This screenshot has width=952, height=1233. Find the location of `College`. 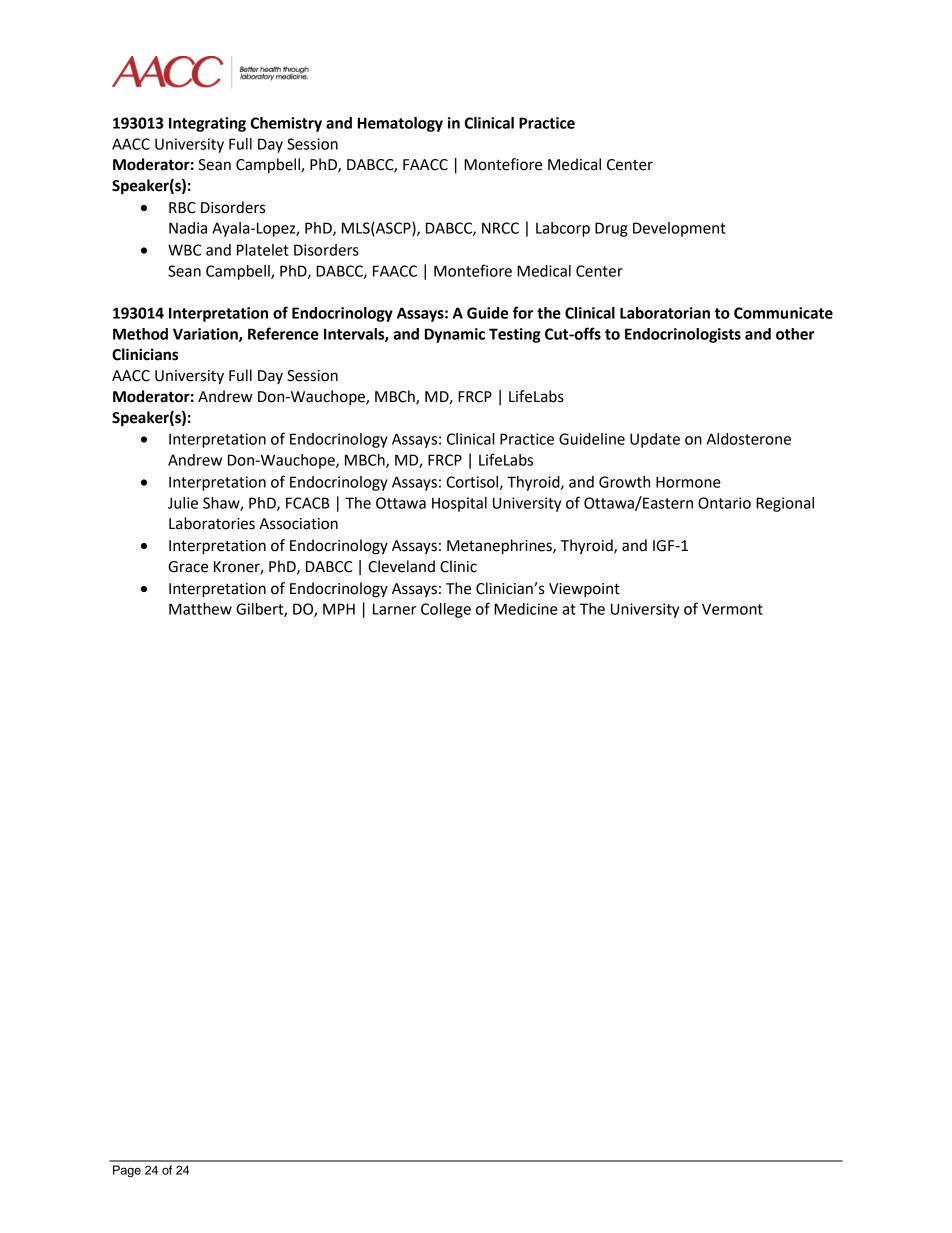

College is located at coordinates (446, 610).
